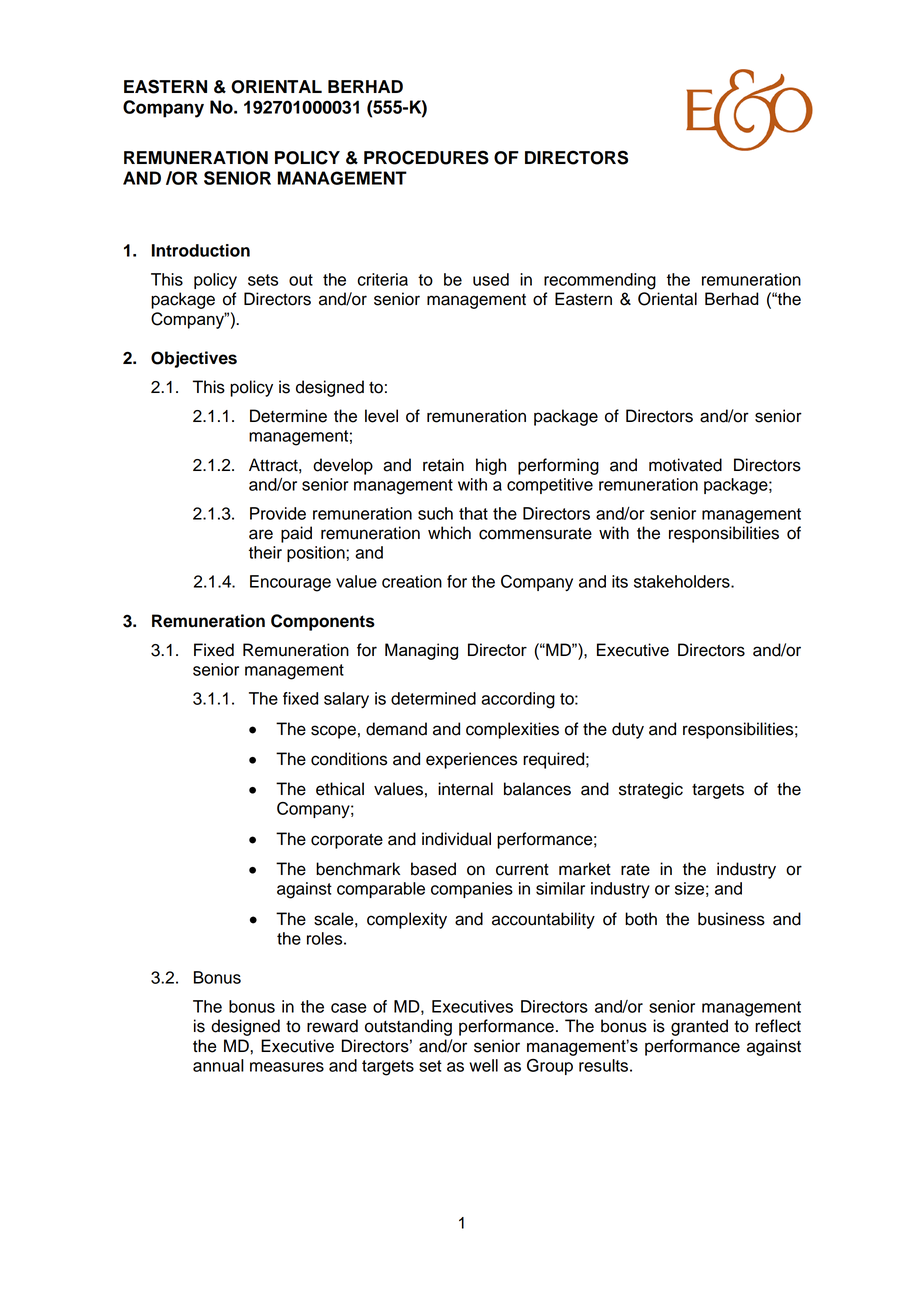 This image has height=1308, width=924. I want to click on scope, so click(333, 732).
